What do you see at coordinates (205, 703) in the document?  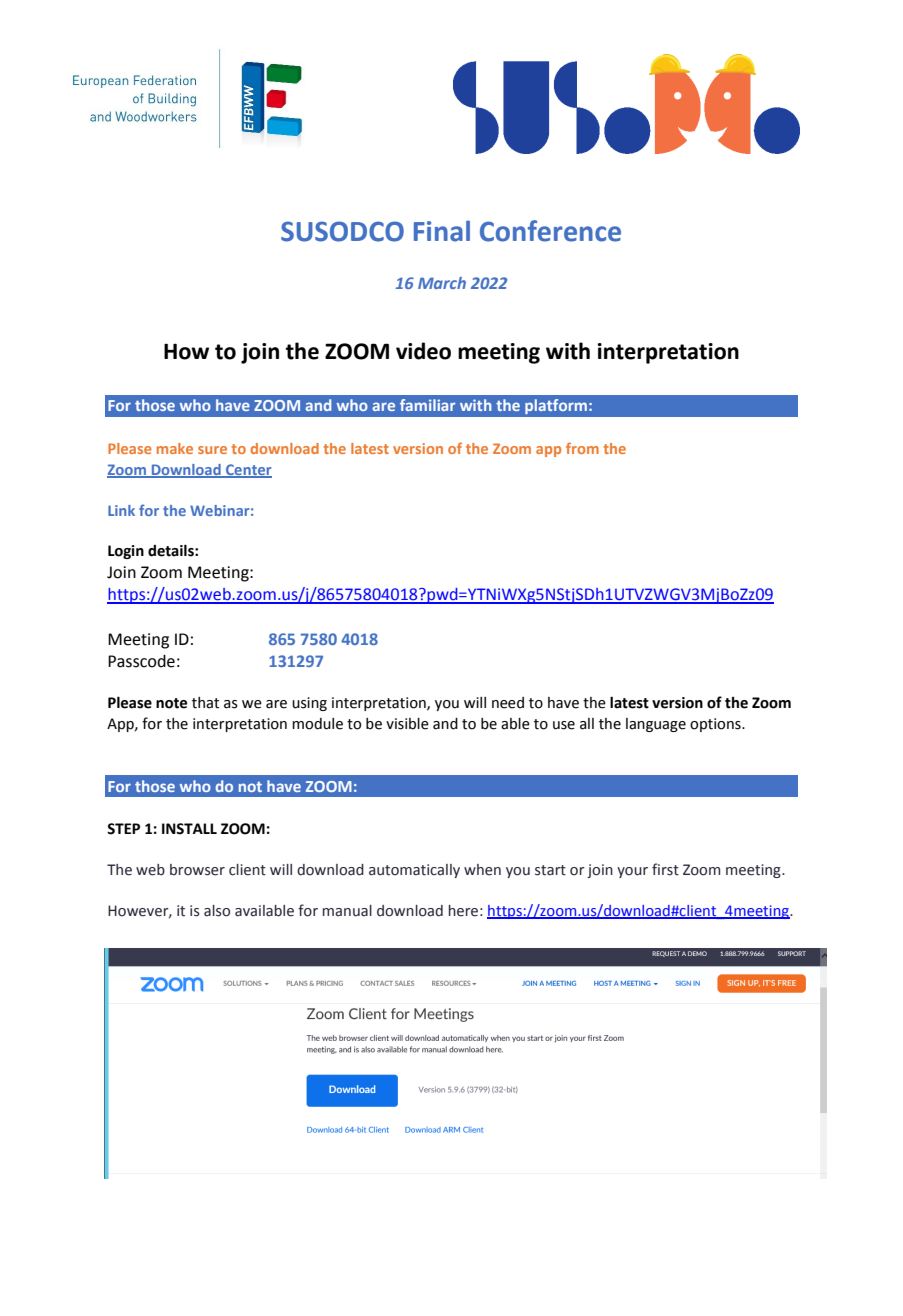 I see `that` at bounding box center [205, 703].
